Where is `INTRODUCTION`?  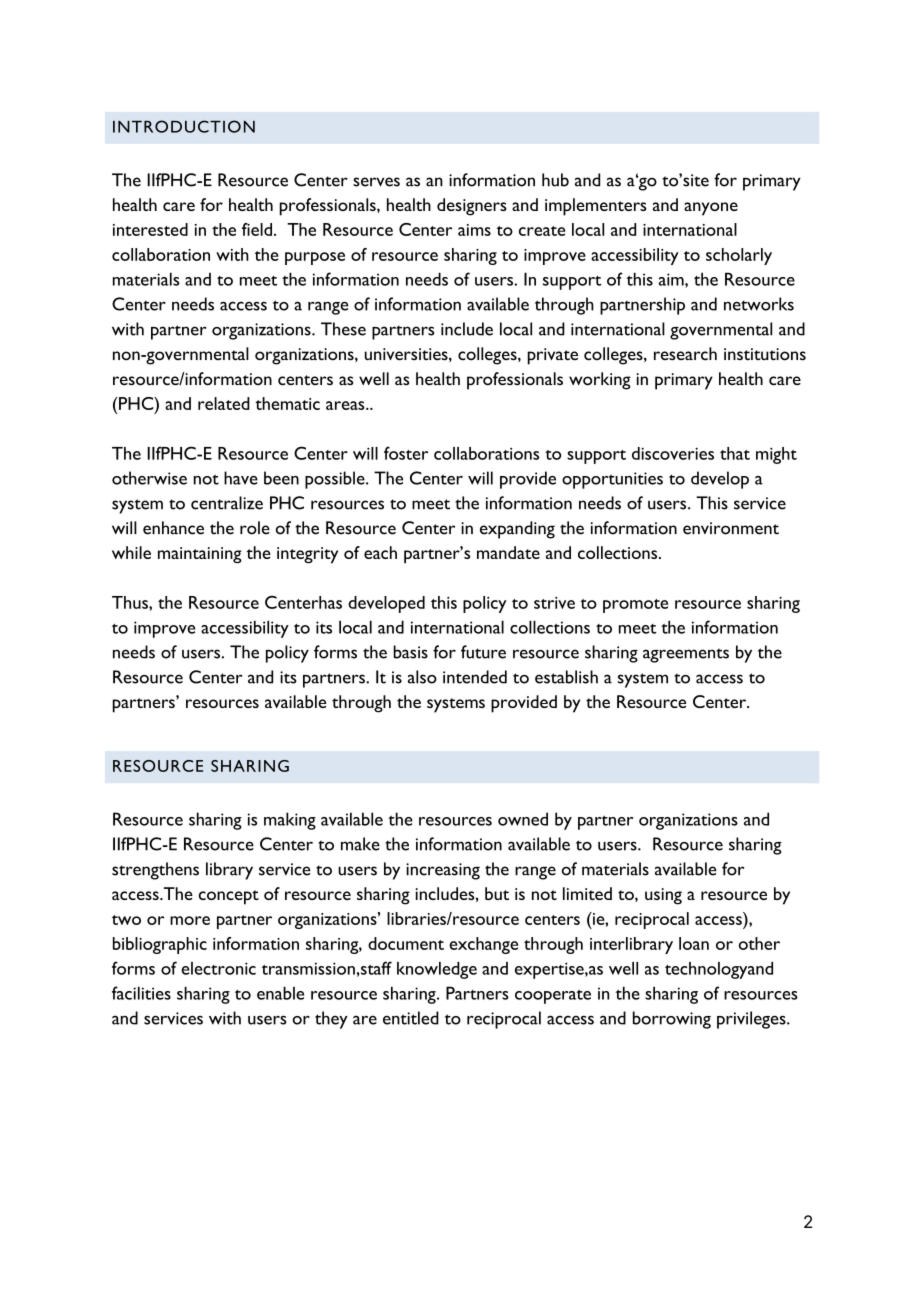 INTRODUCTION is located at coordinates (184, 126).
